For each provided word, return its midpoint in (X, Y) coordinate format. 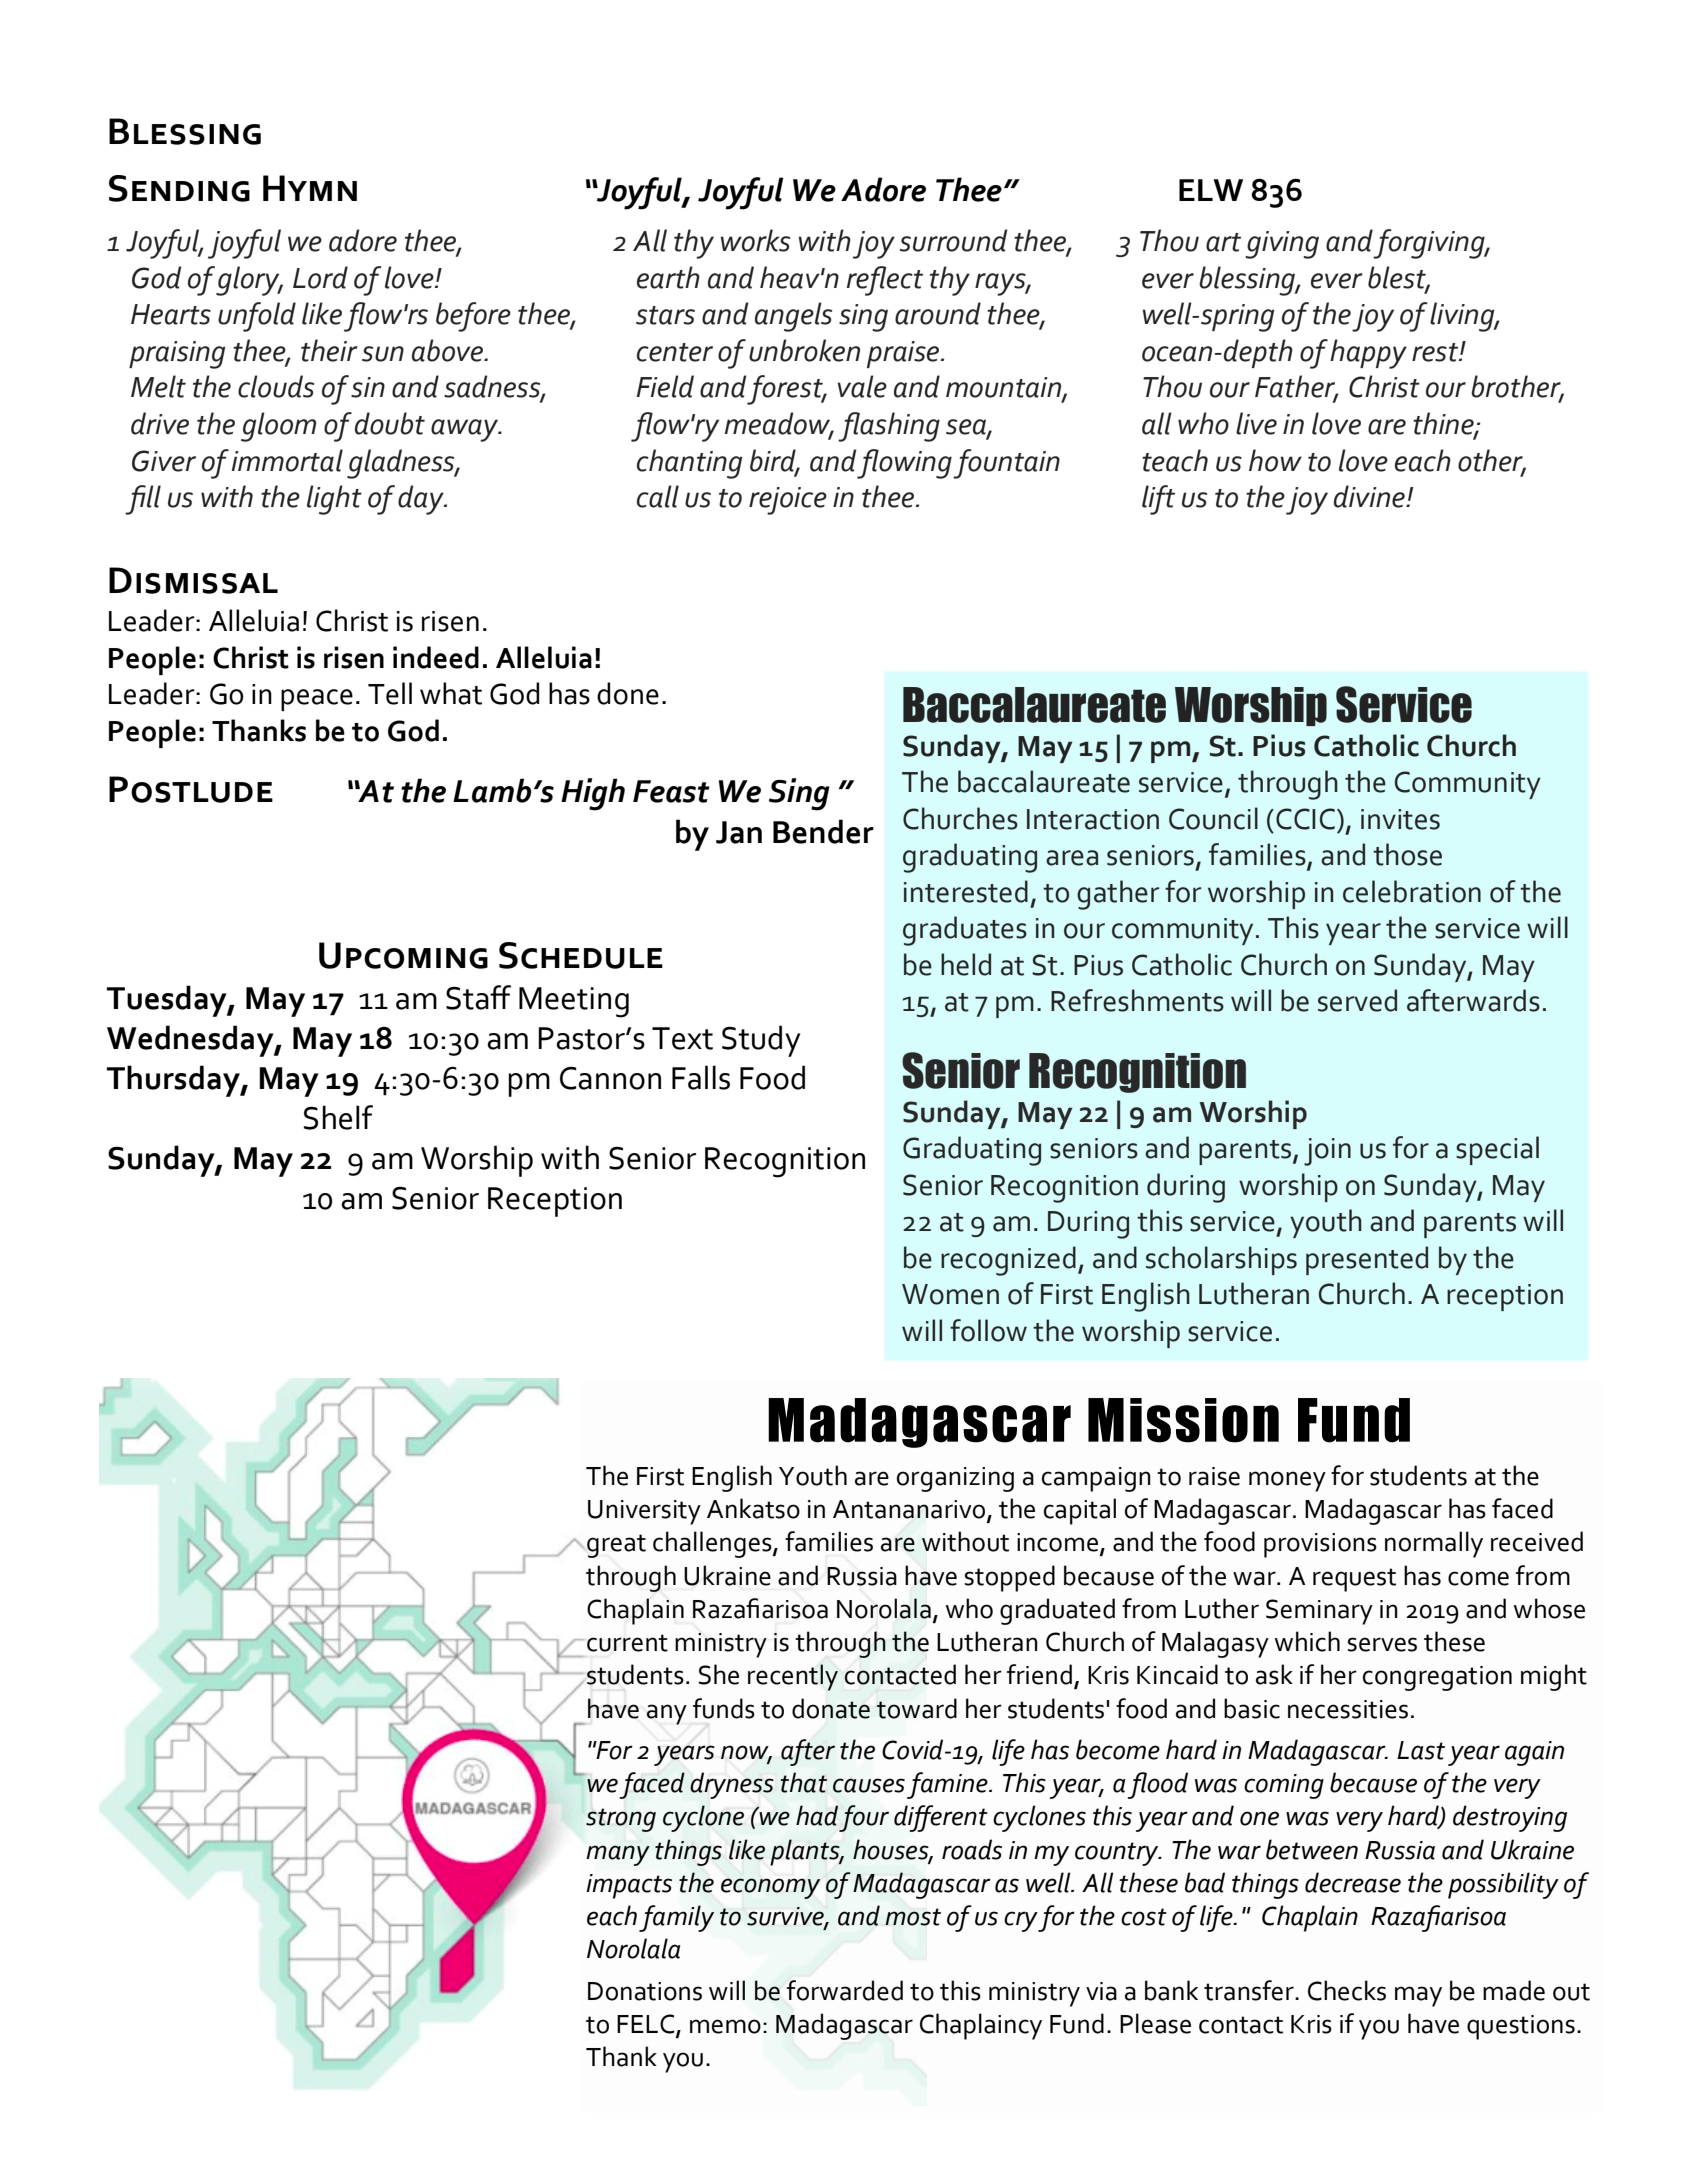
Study (761, 1041)
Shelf (338, 1117)
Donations (645, 1991)
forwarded (845, 1990)
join (1327, 1152)
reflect (885, 281)
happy (1368, 354)
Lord (320, 277)
